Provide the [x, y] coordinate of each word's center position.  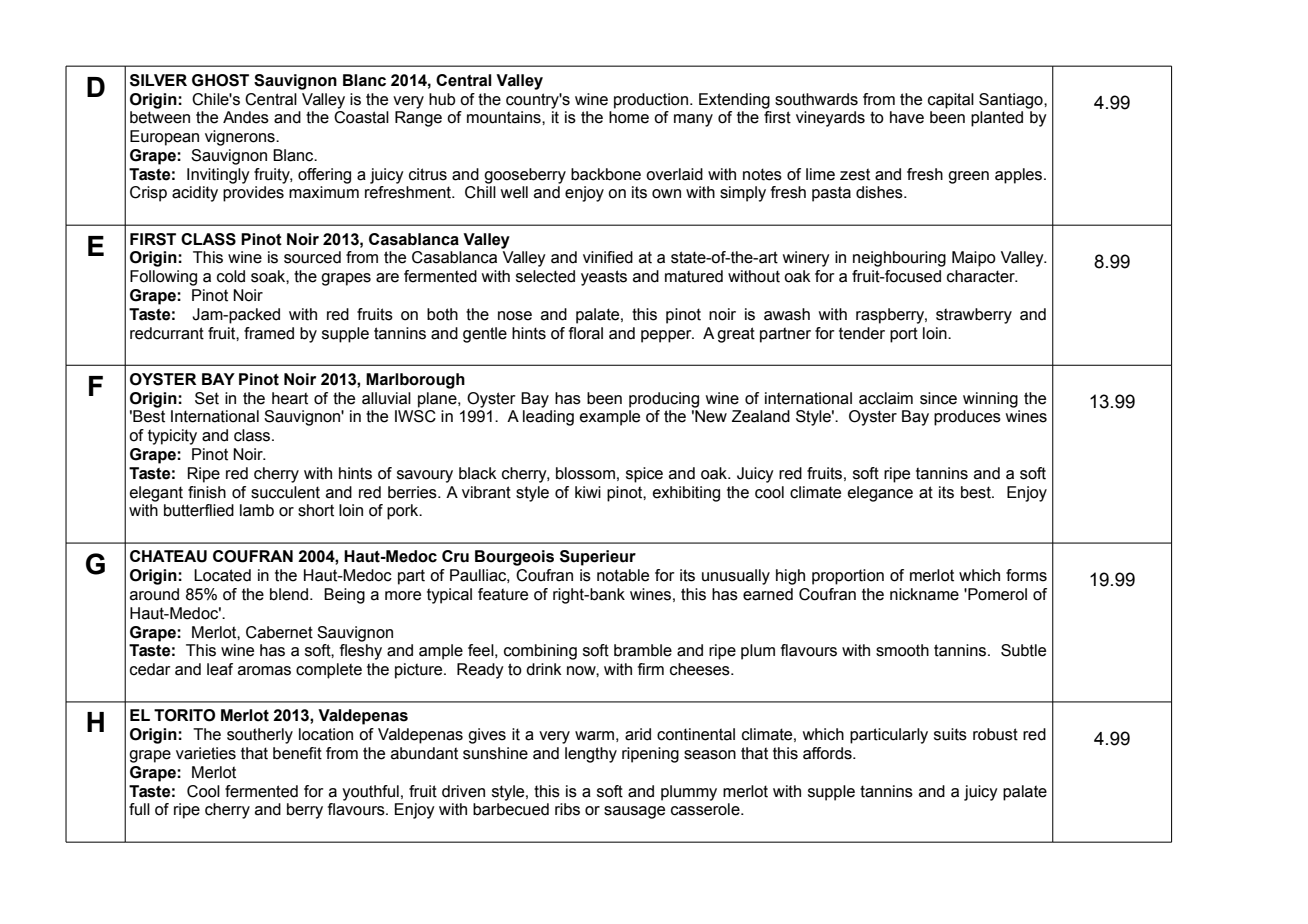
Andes [246, 117]
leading [548, 418]
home [629, 117]
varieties [206, 753]
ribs [567, 809]
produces [967, 418]
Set [207, 398]
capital [951, 101]
